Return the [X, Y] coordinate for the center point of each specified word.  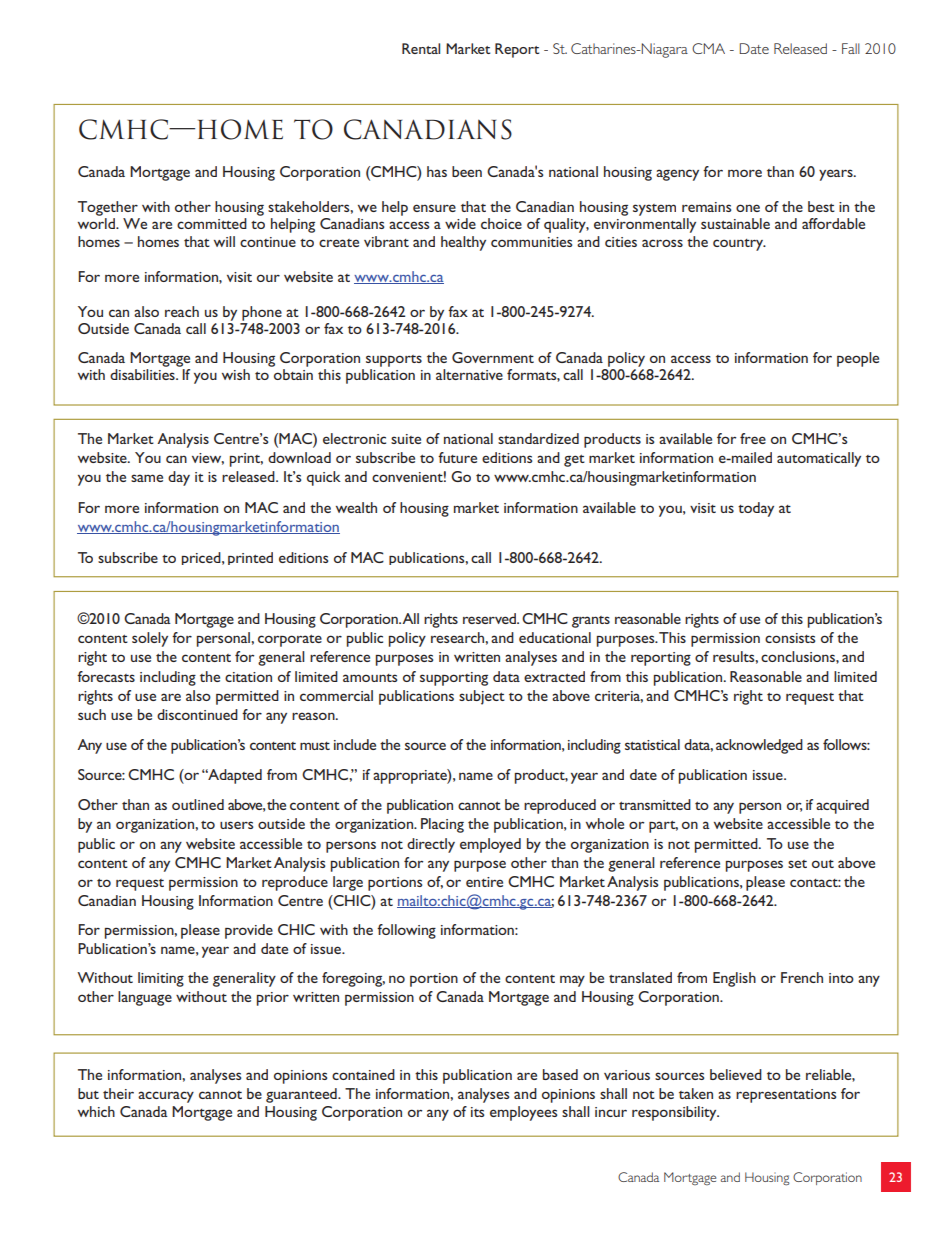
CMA [708, 48]
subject [482, 697]
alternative [469, 374]
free [753, 438]
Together [108, 208]
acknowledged [759, 746]
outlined [198, 804]
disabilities [143, 374]
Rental [421, 48]
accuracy [166, 1097]
